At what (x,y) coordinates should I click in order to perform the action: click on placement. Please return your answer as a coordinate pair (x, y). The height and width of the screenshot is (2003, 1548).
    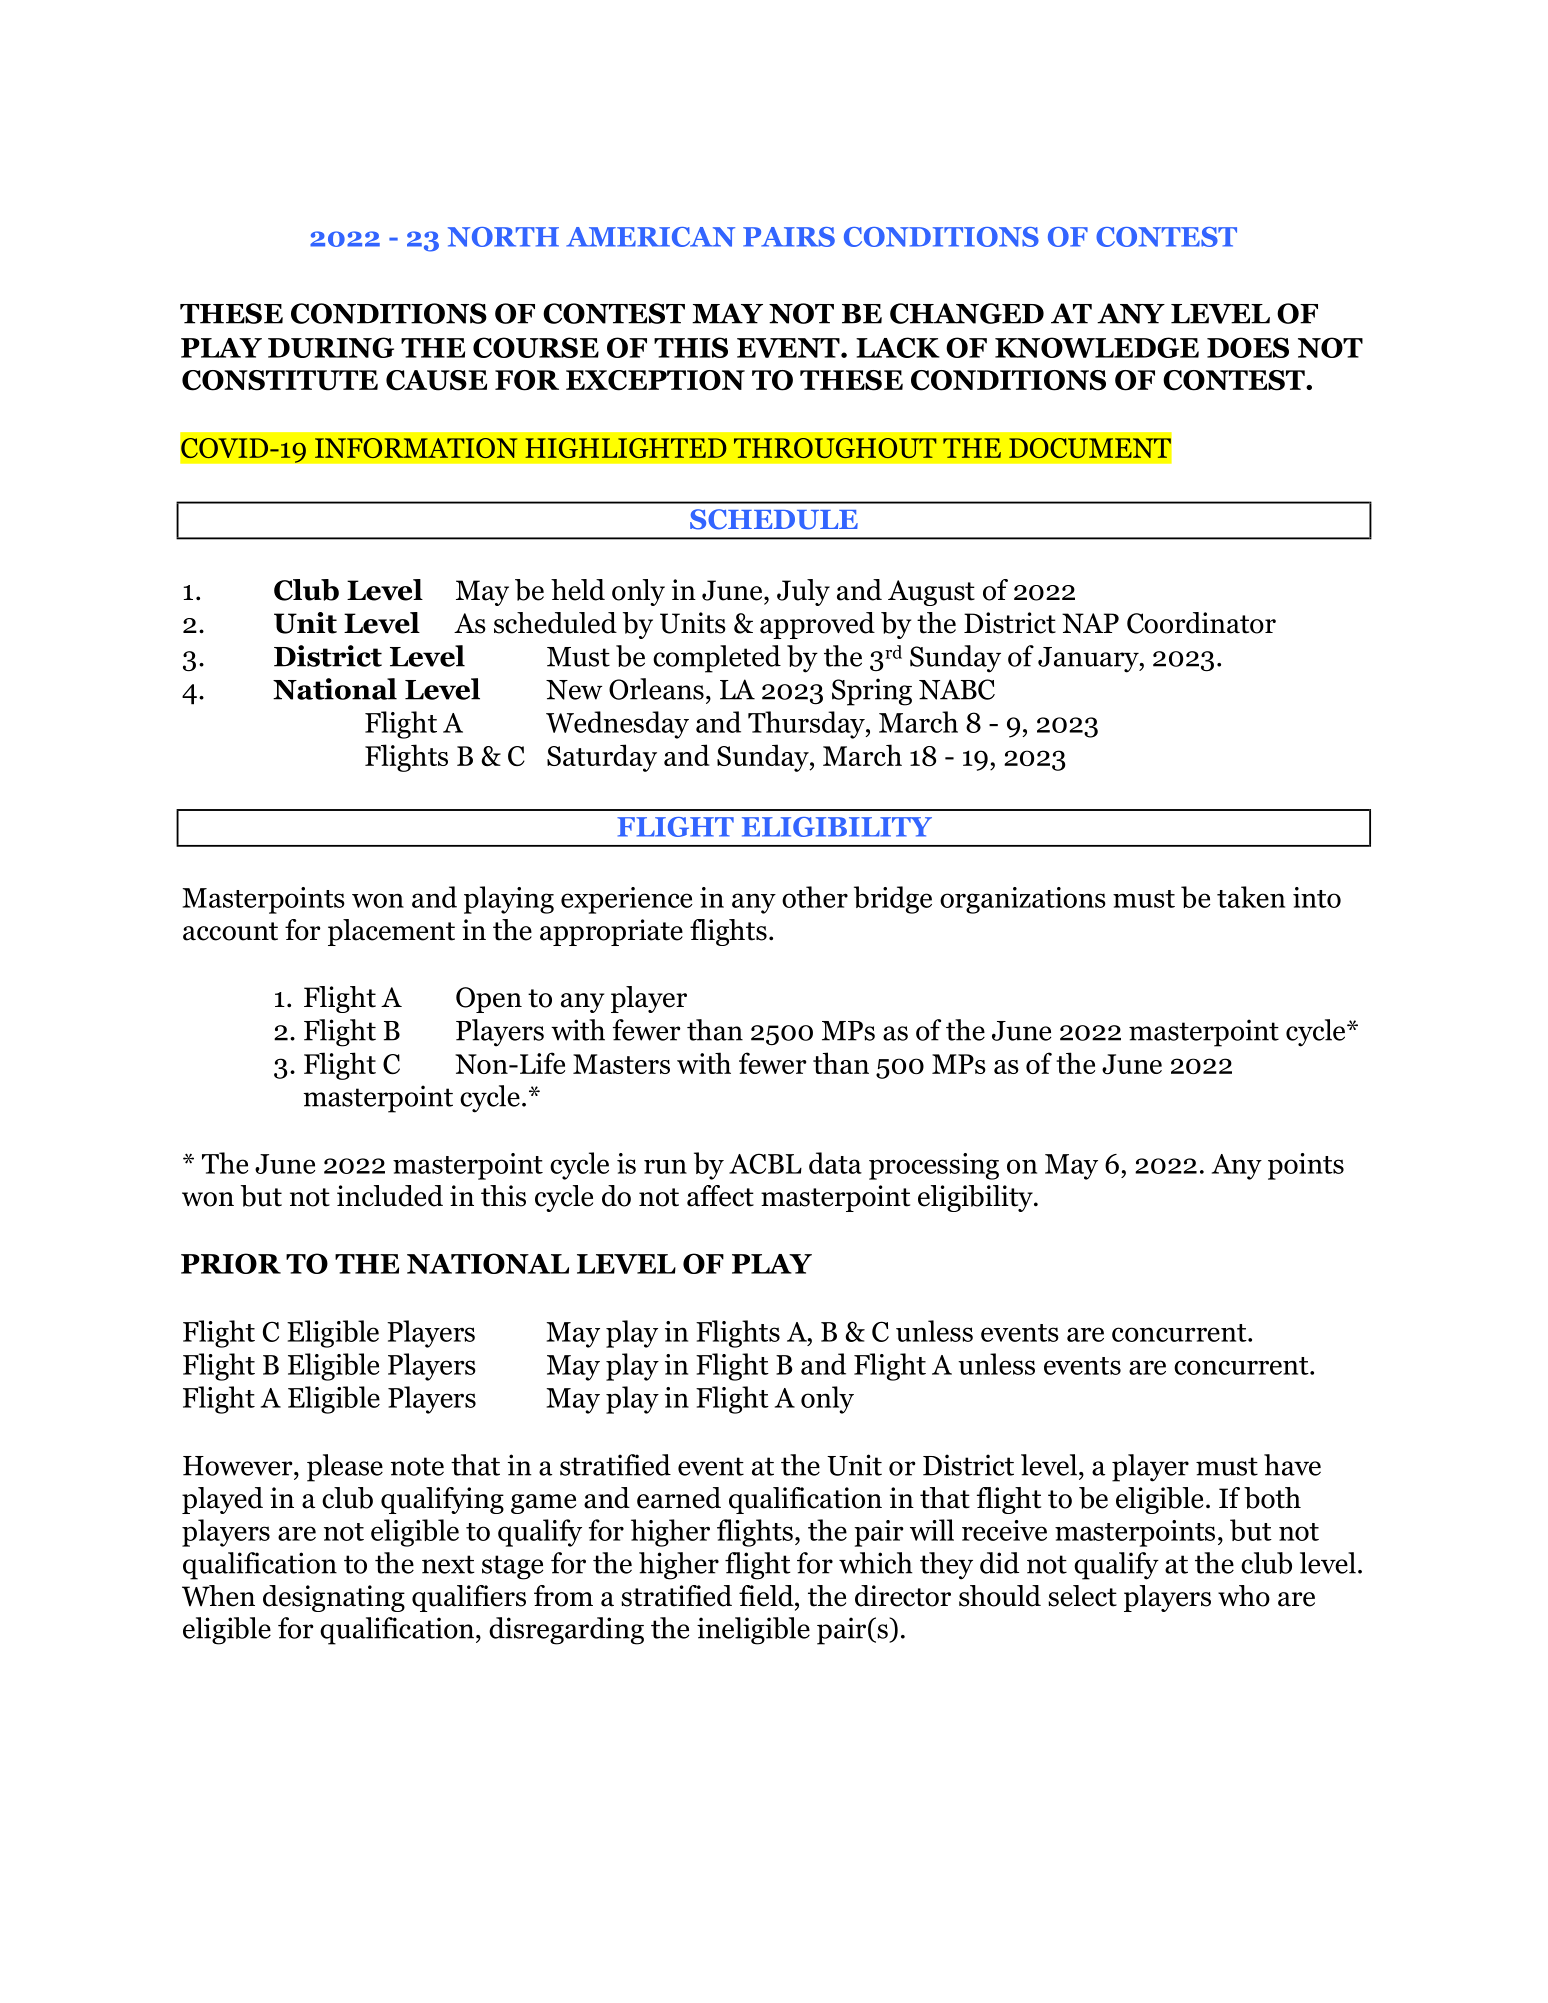
    Looking at the image, I should click on (391, 932).
